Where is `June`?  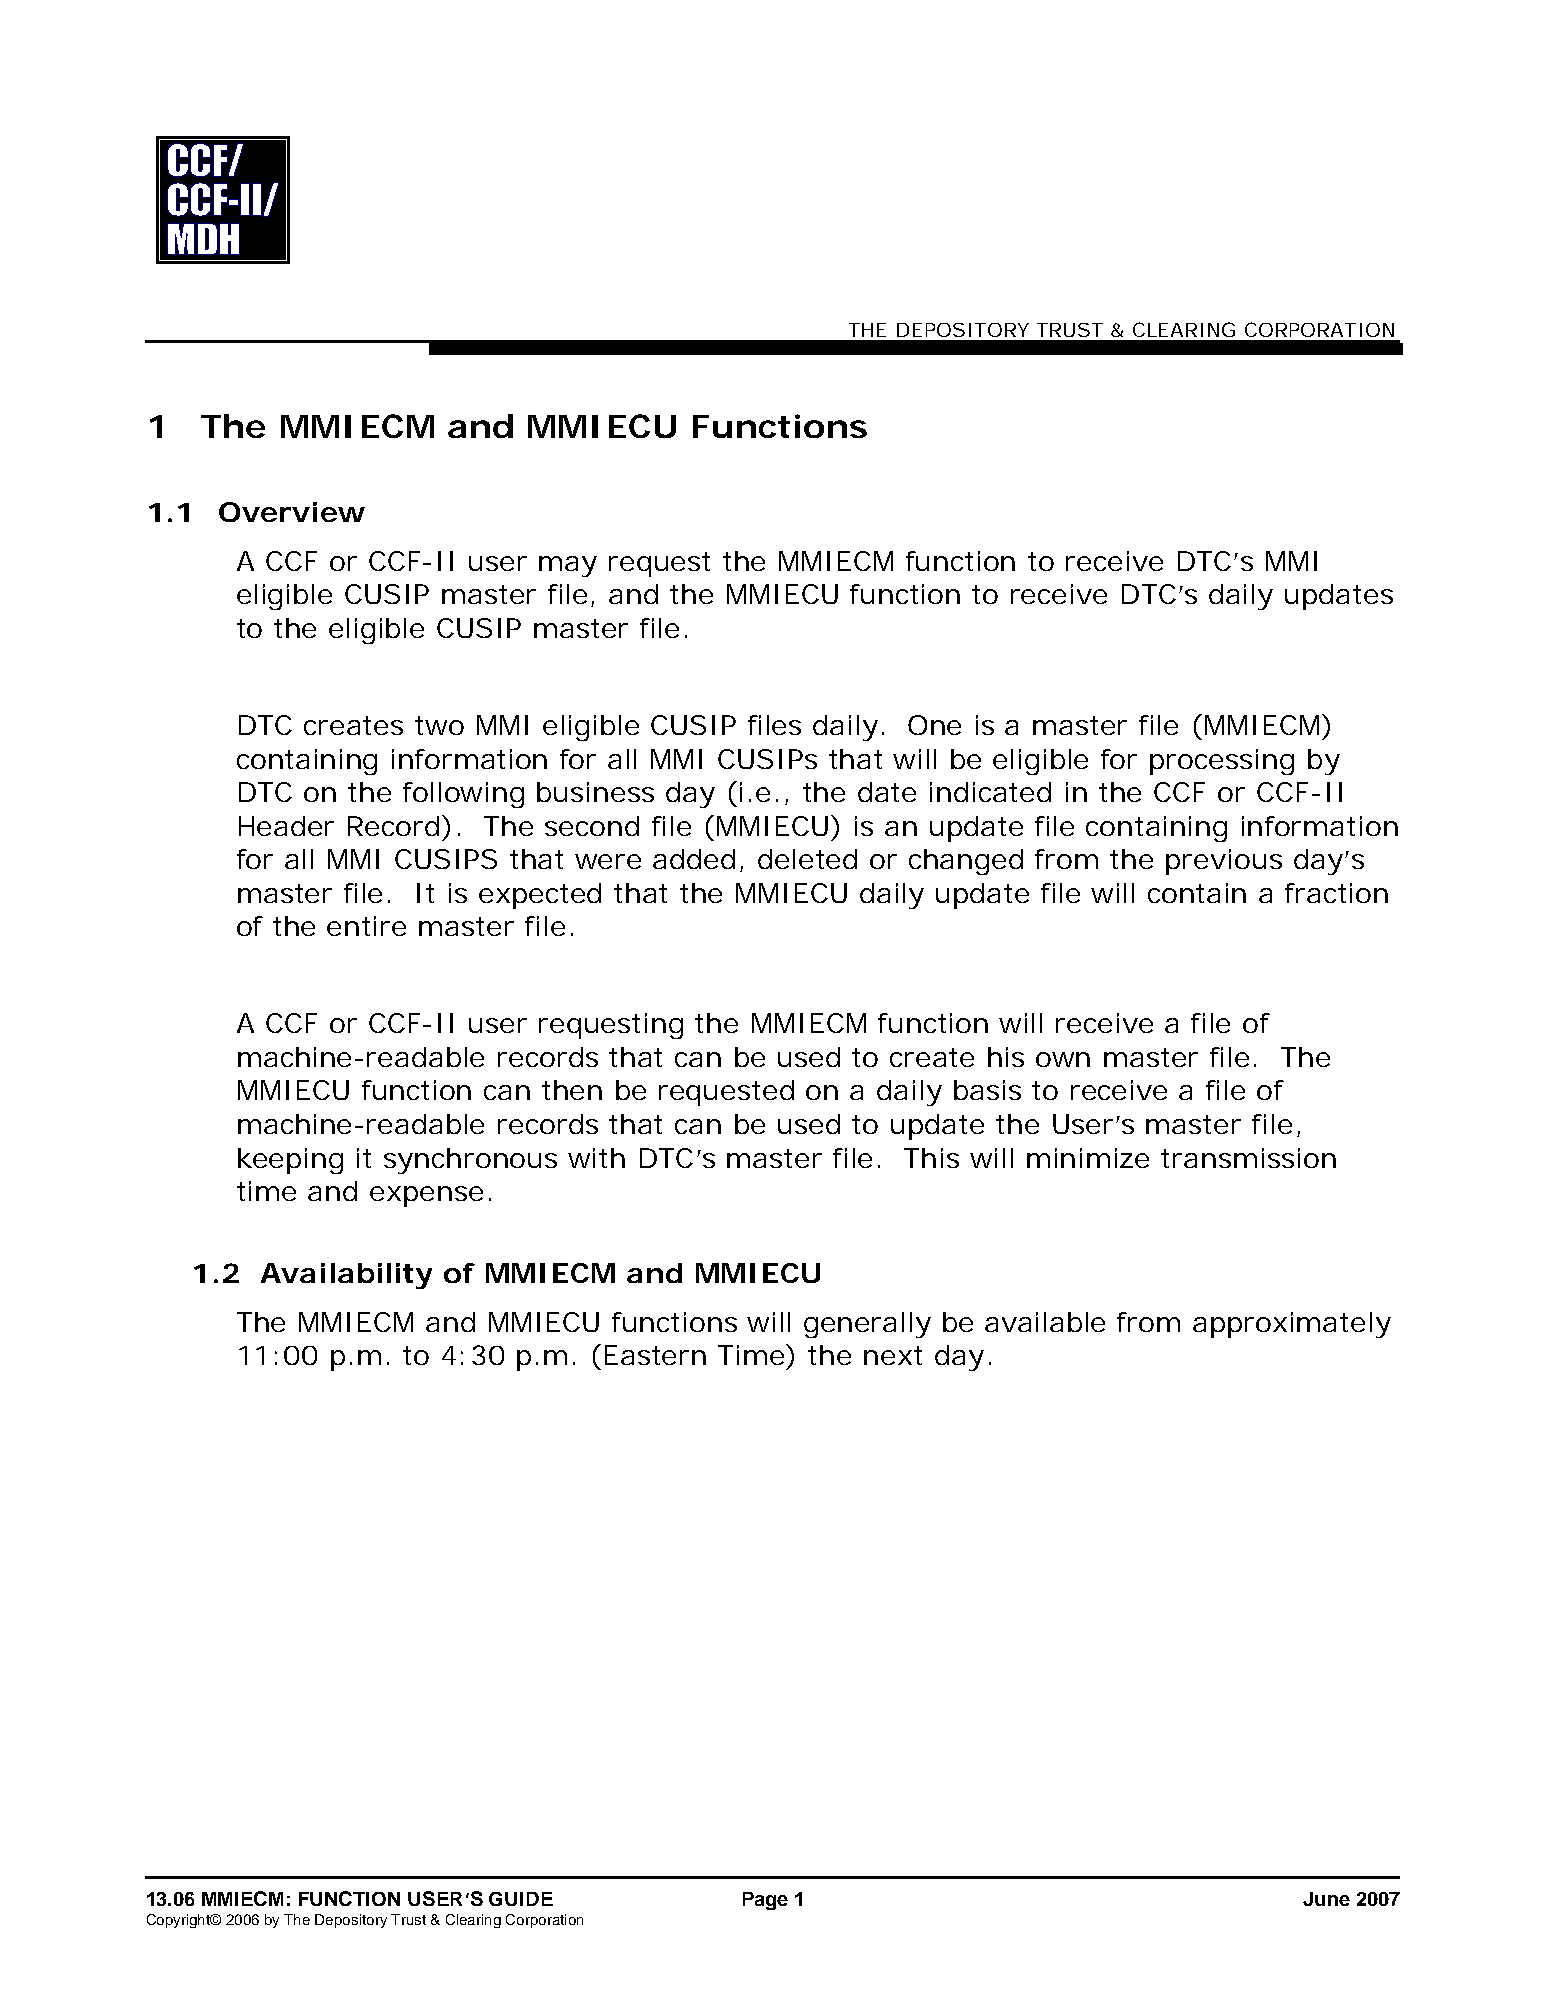
June is located at coordinates (1326, 1899).
